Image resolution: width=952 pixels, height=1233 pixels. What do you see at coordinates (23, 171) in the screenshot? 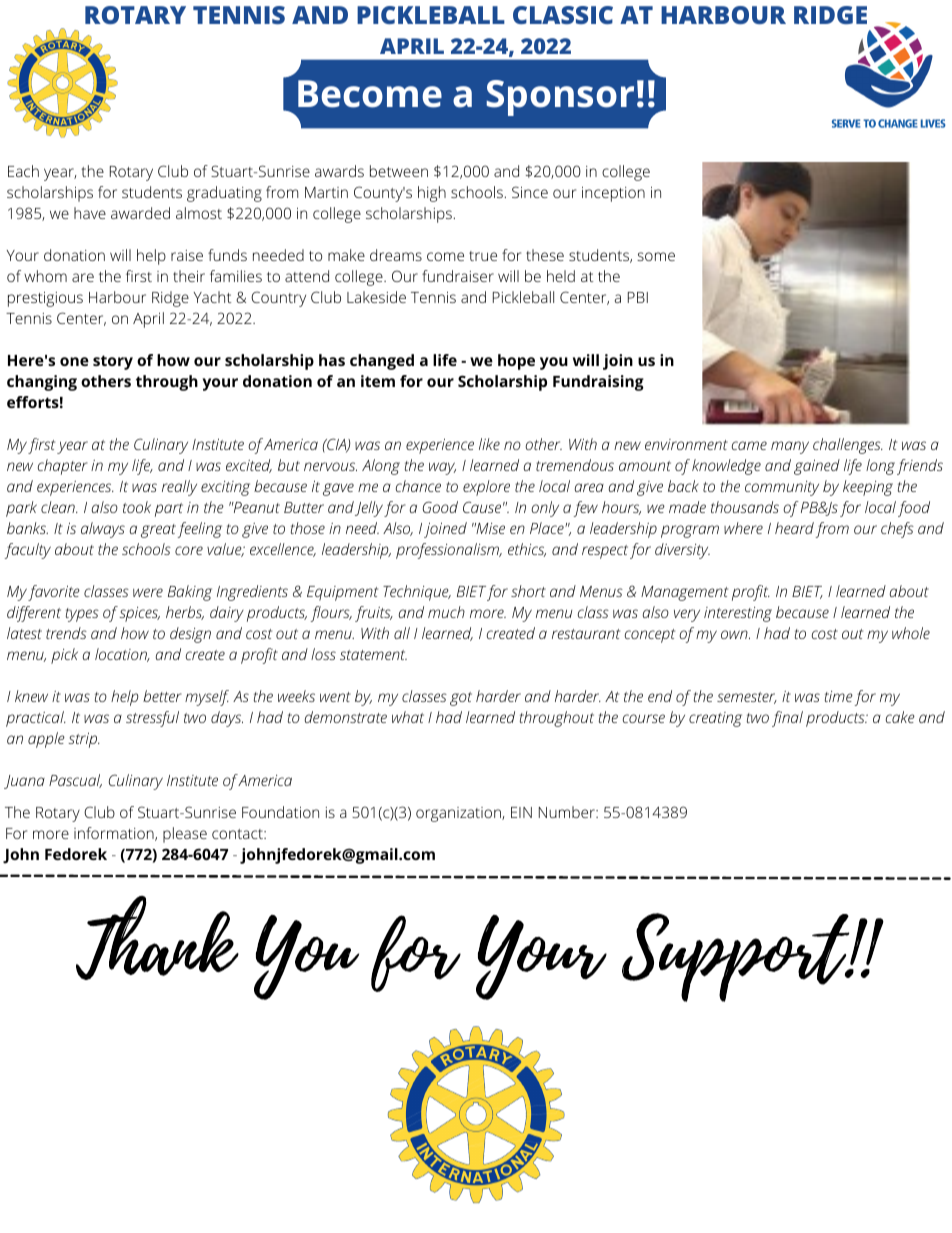
I see `Each` at bounding box center [23, 171].
